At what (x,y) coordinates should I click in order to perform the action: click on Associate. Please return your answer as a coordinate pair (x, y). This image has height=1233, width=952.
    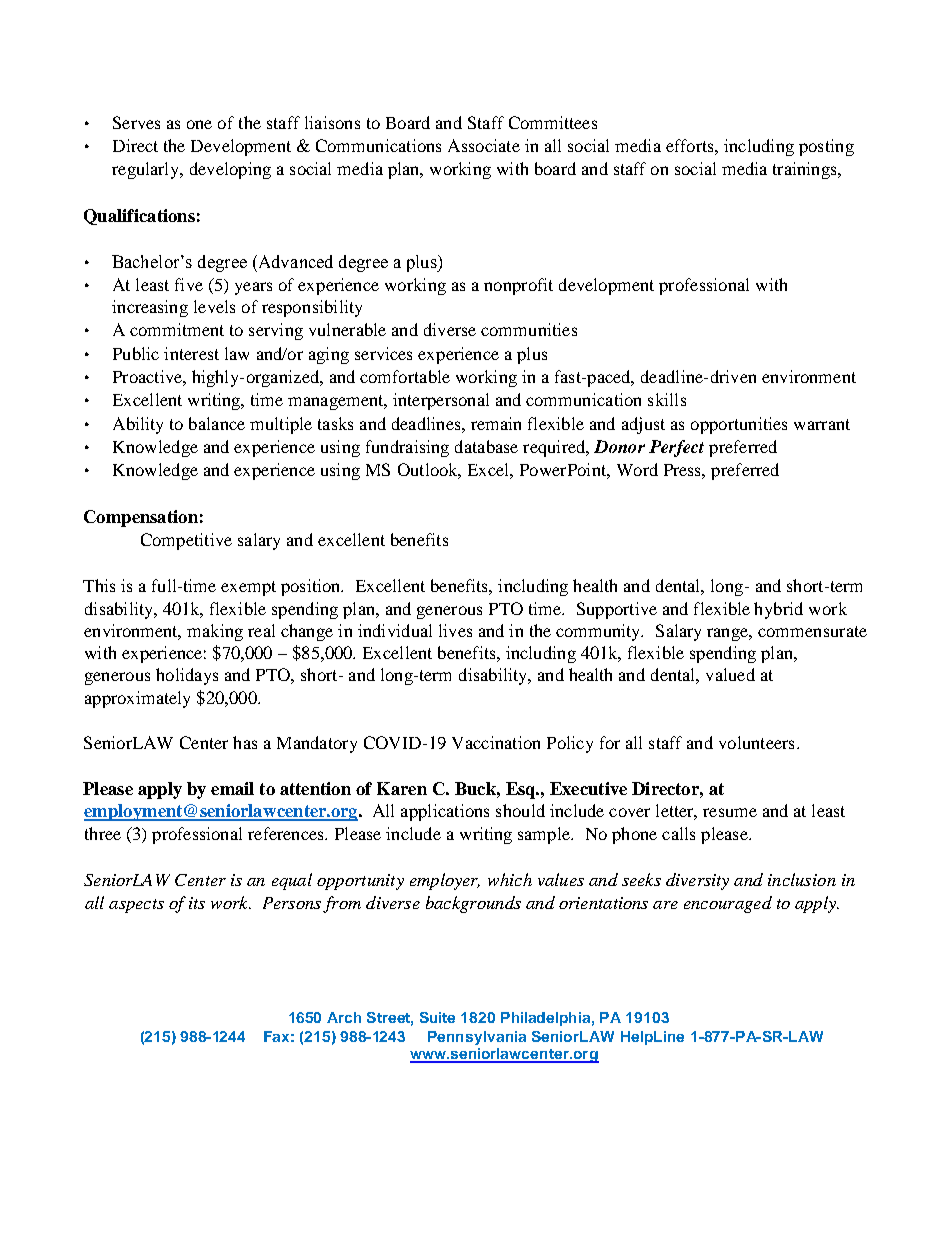
    Looking at the image, I should click on (484, 145).
